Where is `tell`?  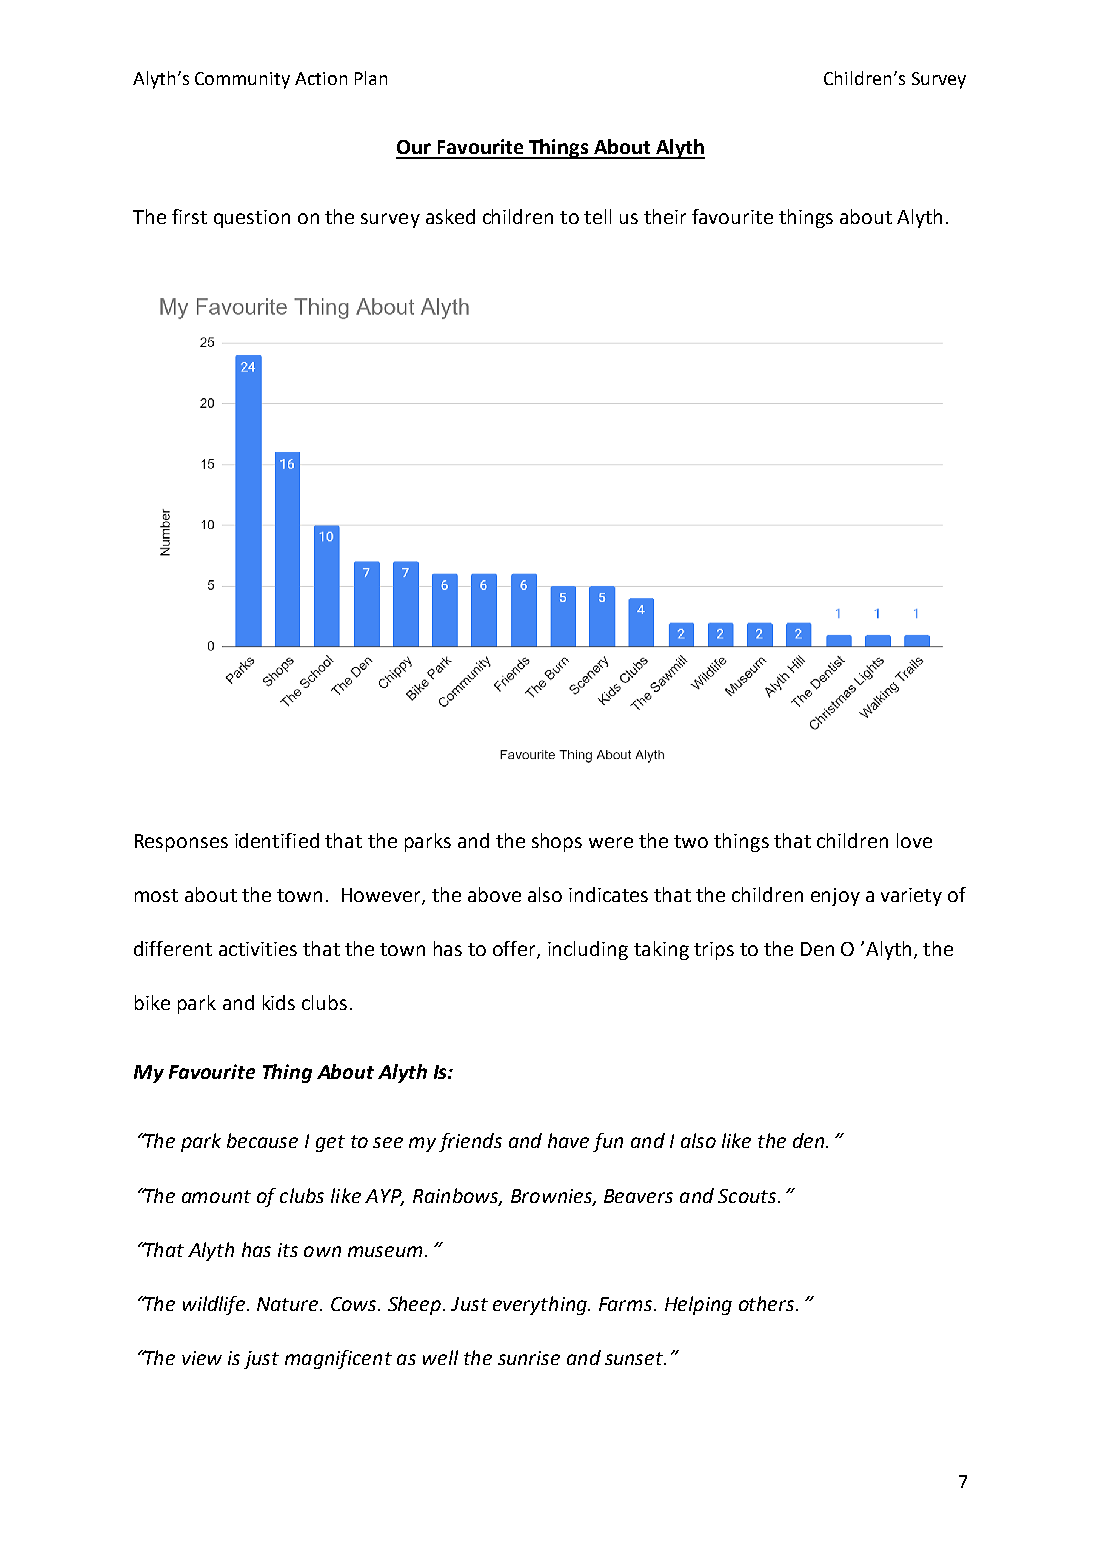
tell is located at coordinates (597, 216).
